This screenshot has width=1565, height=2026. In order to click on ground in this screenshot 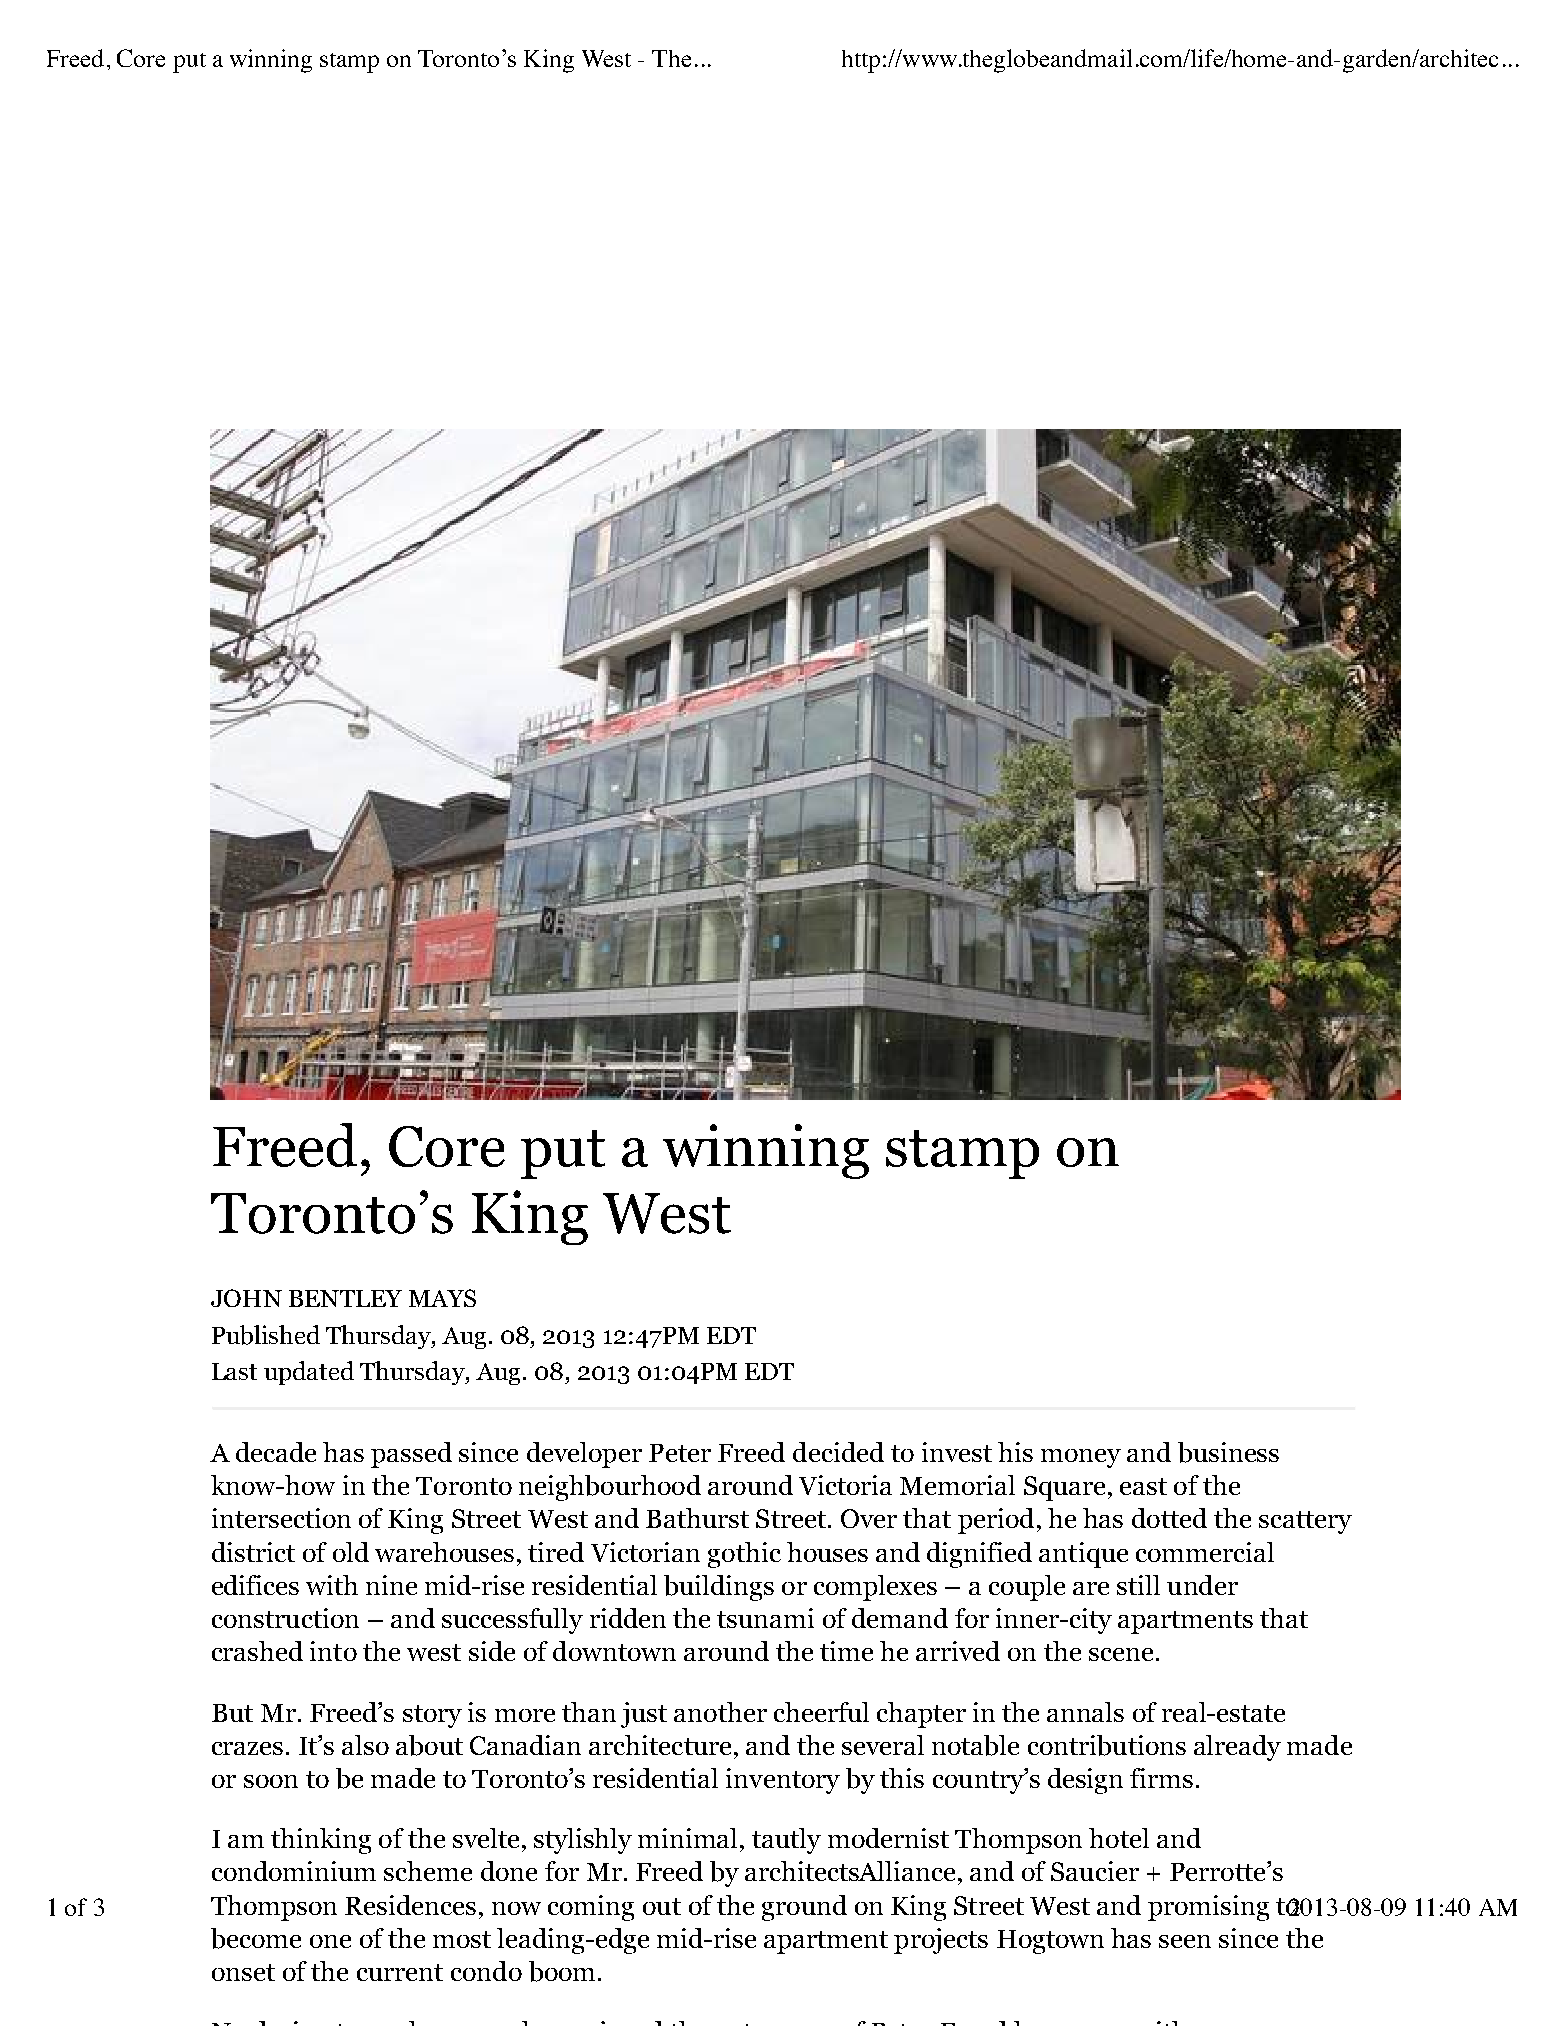, I will do `click(804, 1908)`.
